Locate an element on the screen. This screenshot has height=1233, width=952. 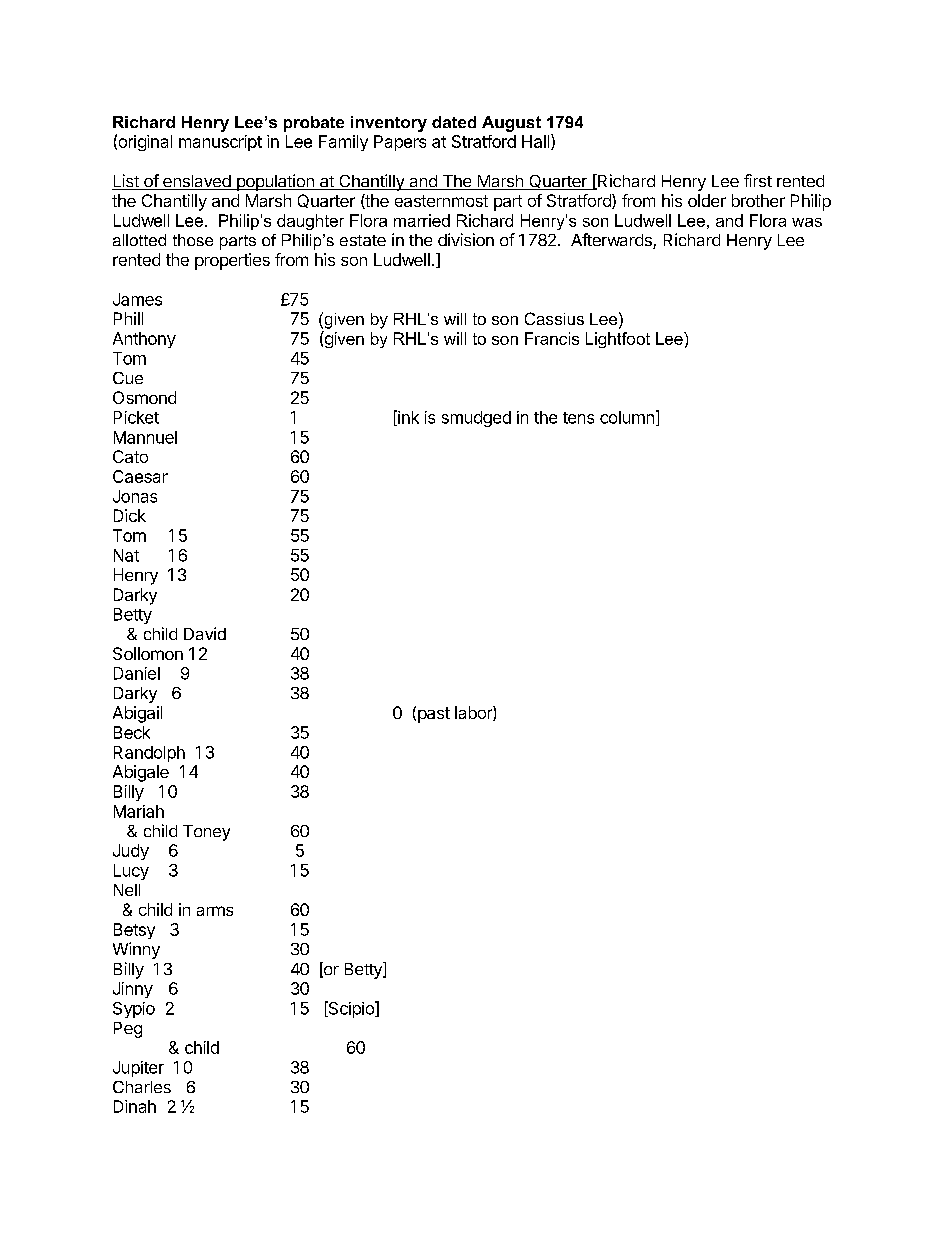
Toney is located at coordinates (206, 833).
